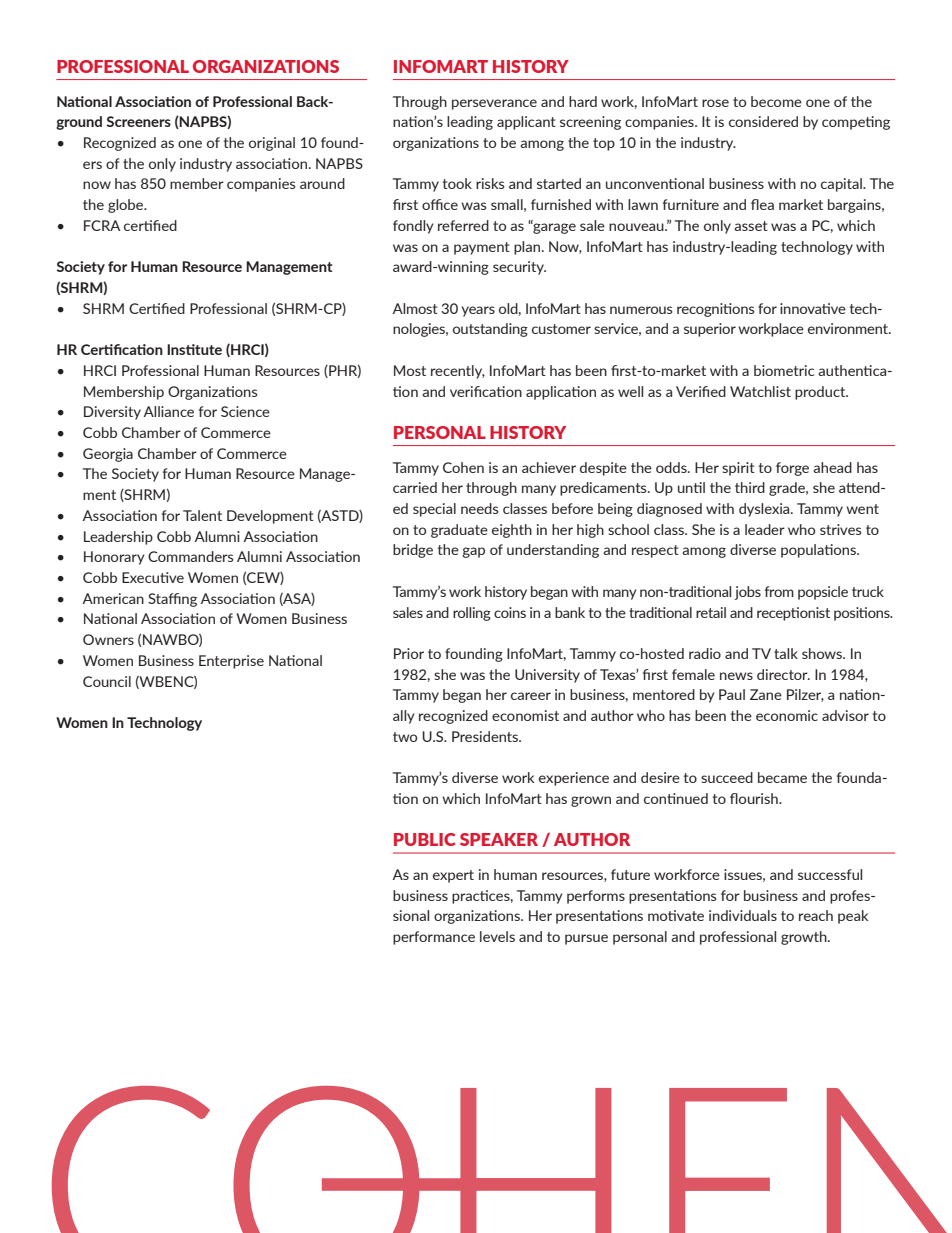 The width and height of the document is (952, 1233). Describe the element at coordinates (760, 391) in the document. I see `Watchlist` at that location.
